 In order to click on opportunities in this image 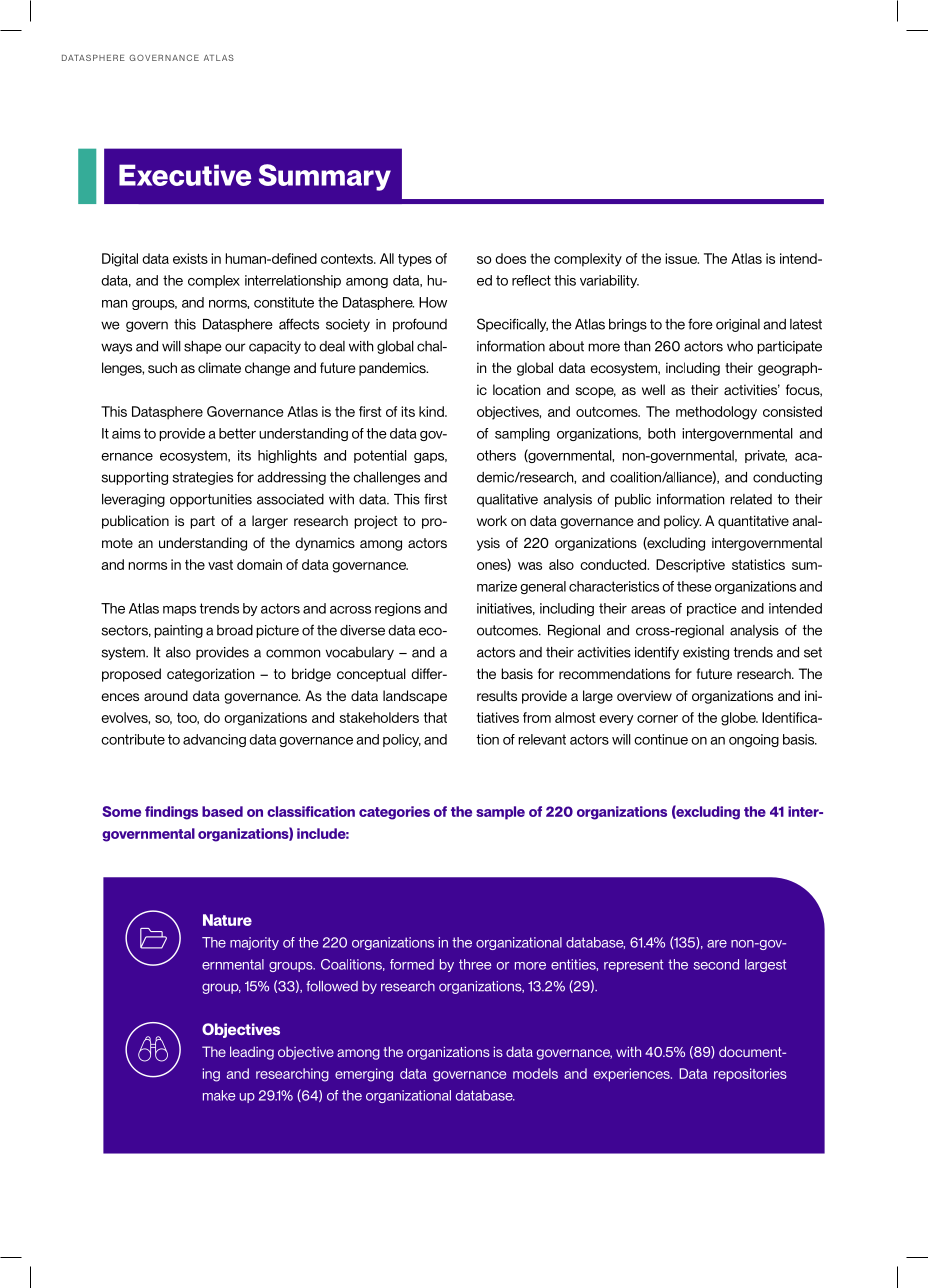, I will do `click(211, 500)`.
